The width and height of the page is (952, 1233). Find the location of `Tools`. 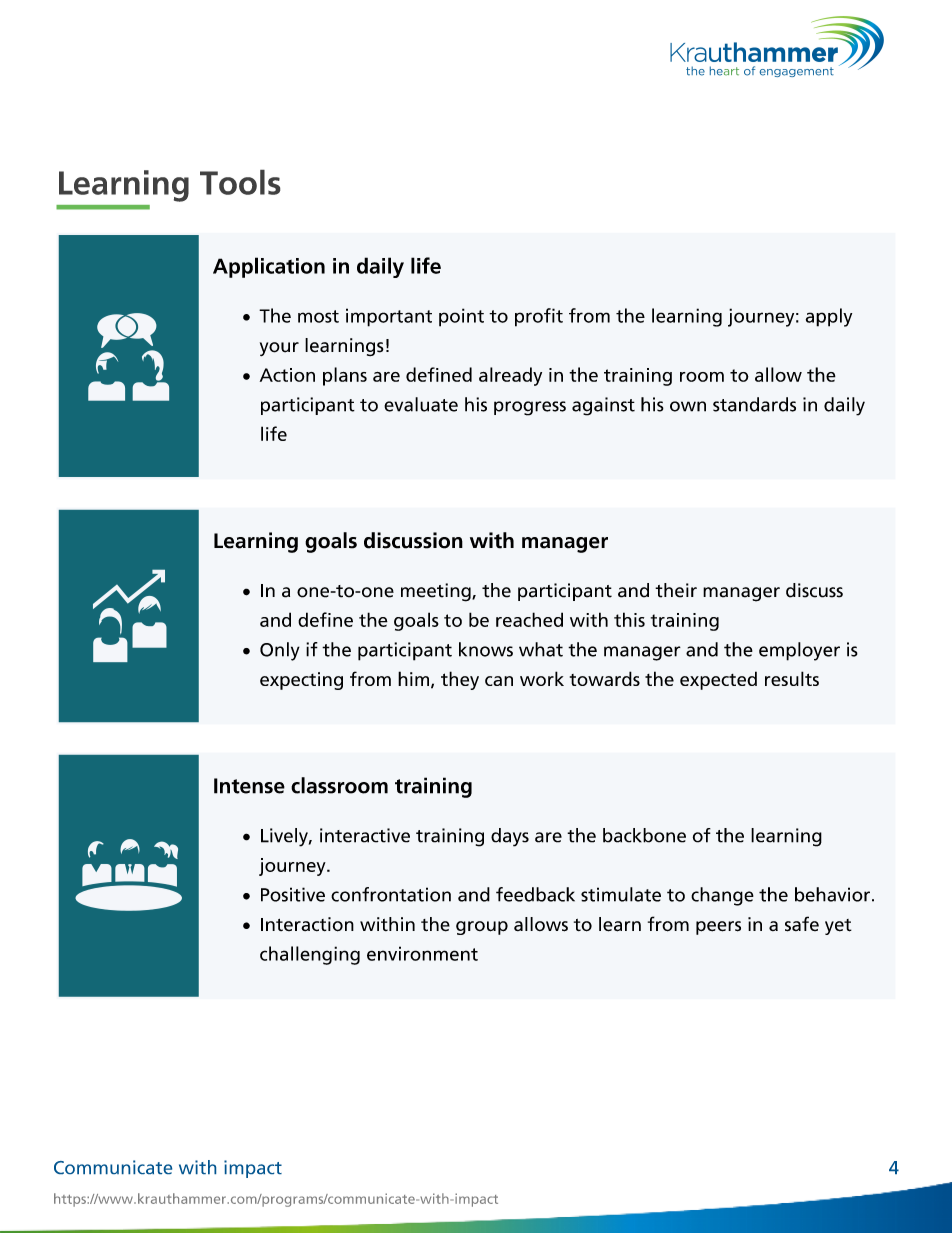

Tools is located at coordinates (240, 182).
